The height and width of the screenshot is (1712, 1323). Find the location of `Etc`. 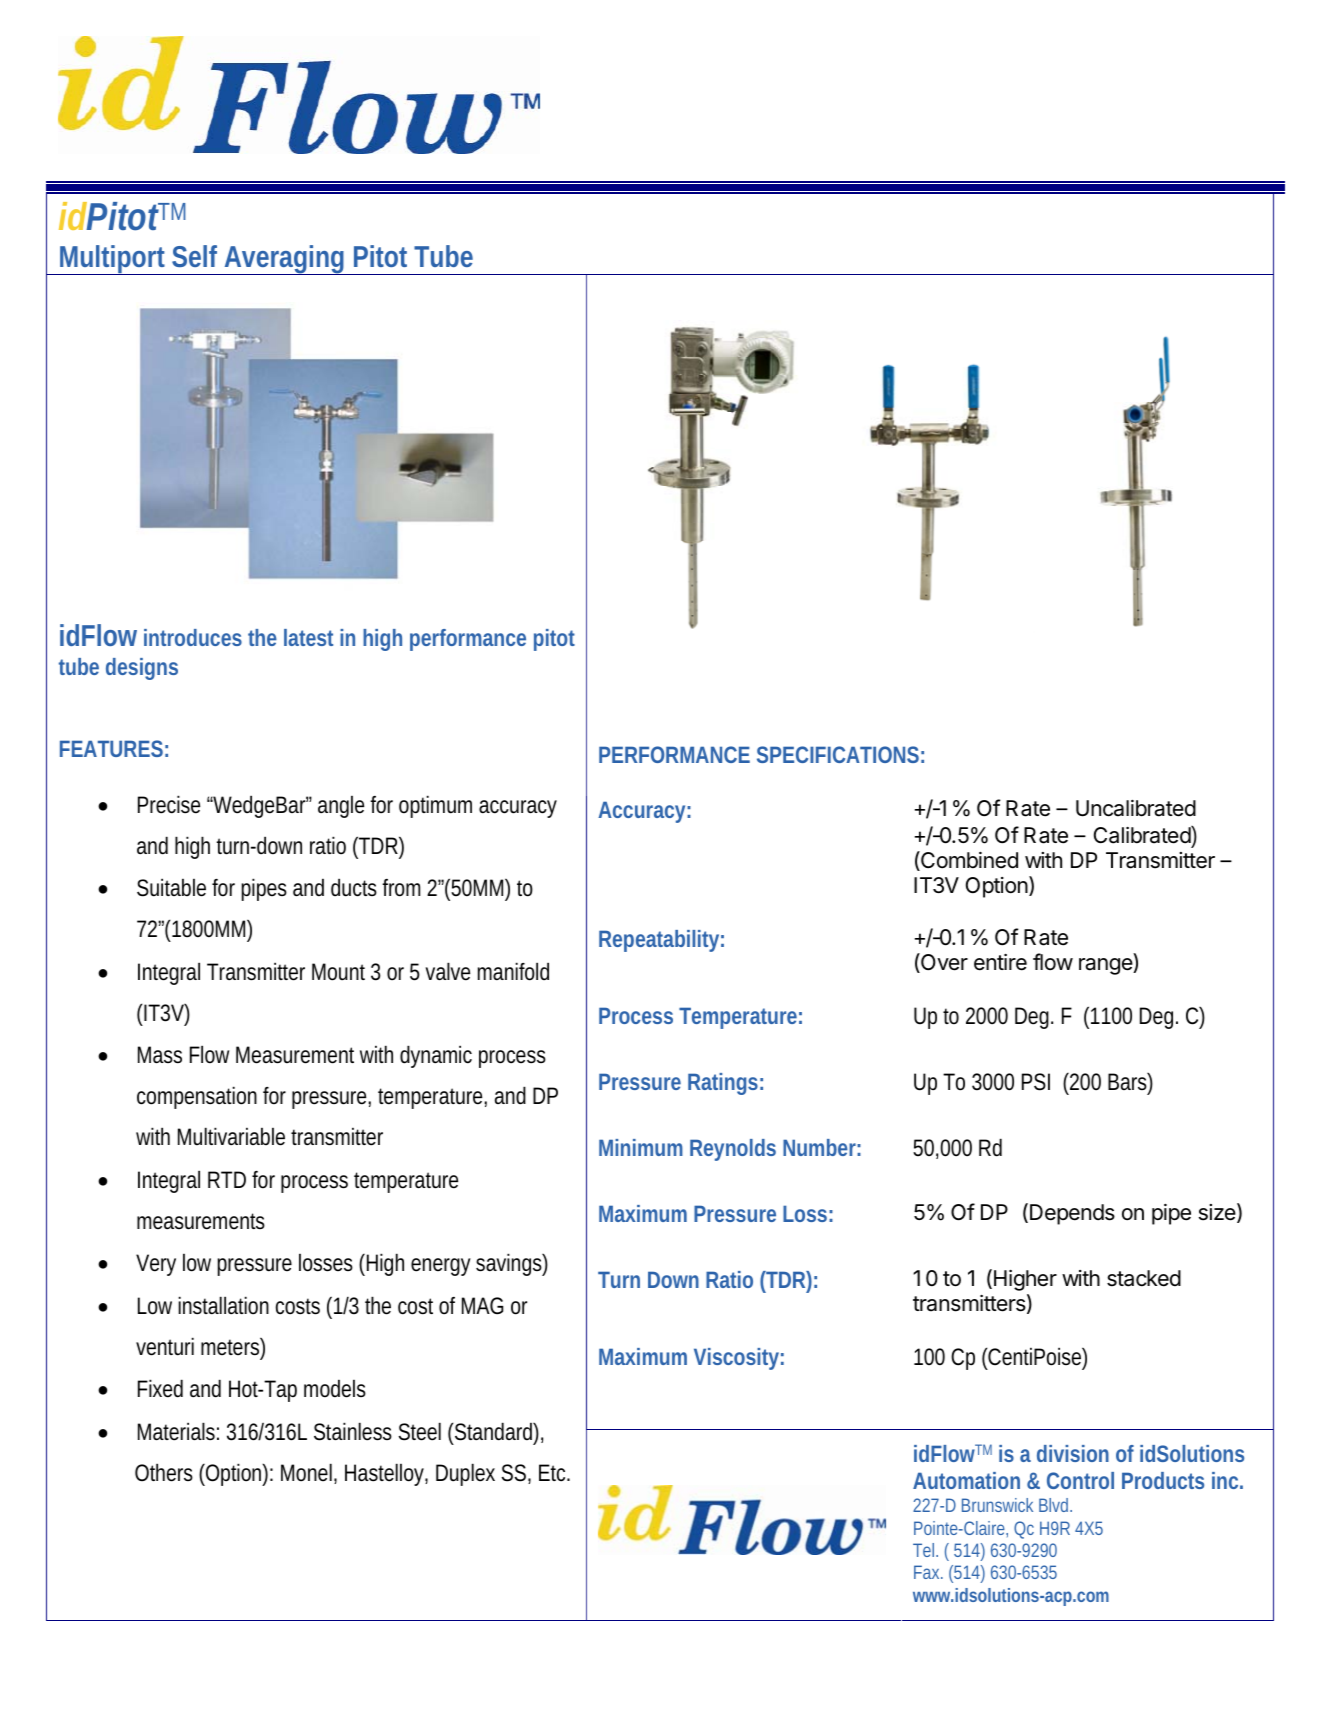

Etc is located at coordinates (554, 1473).
